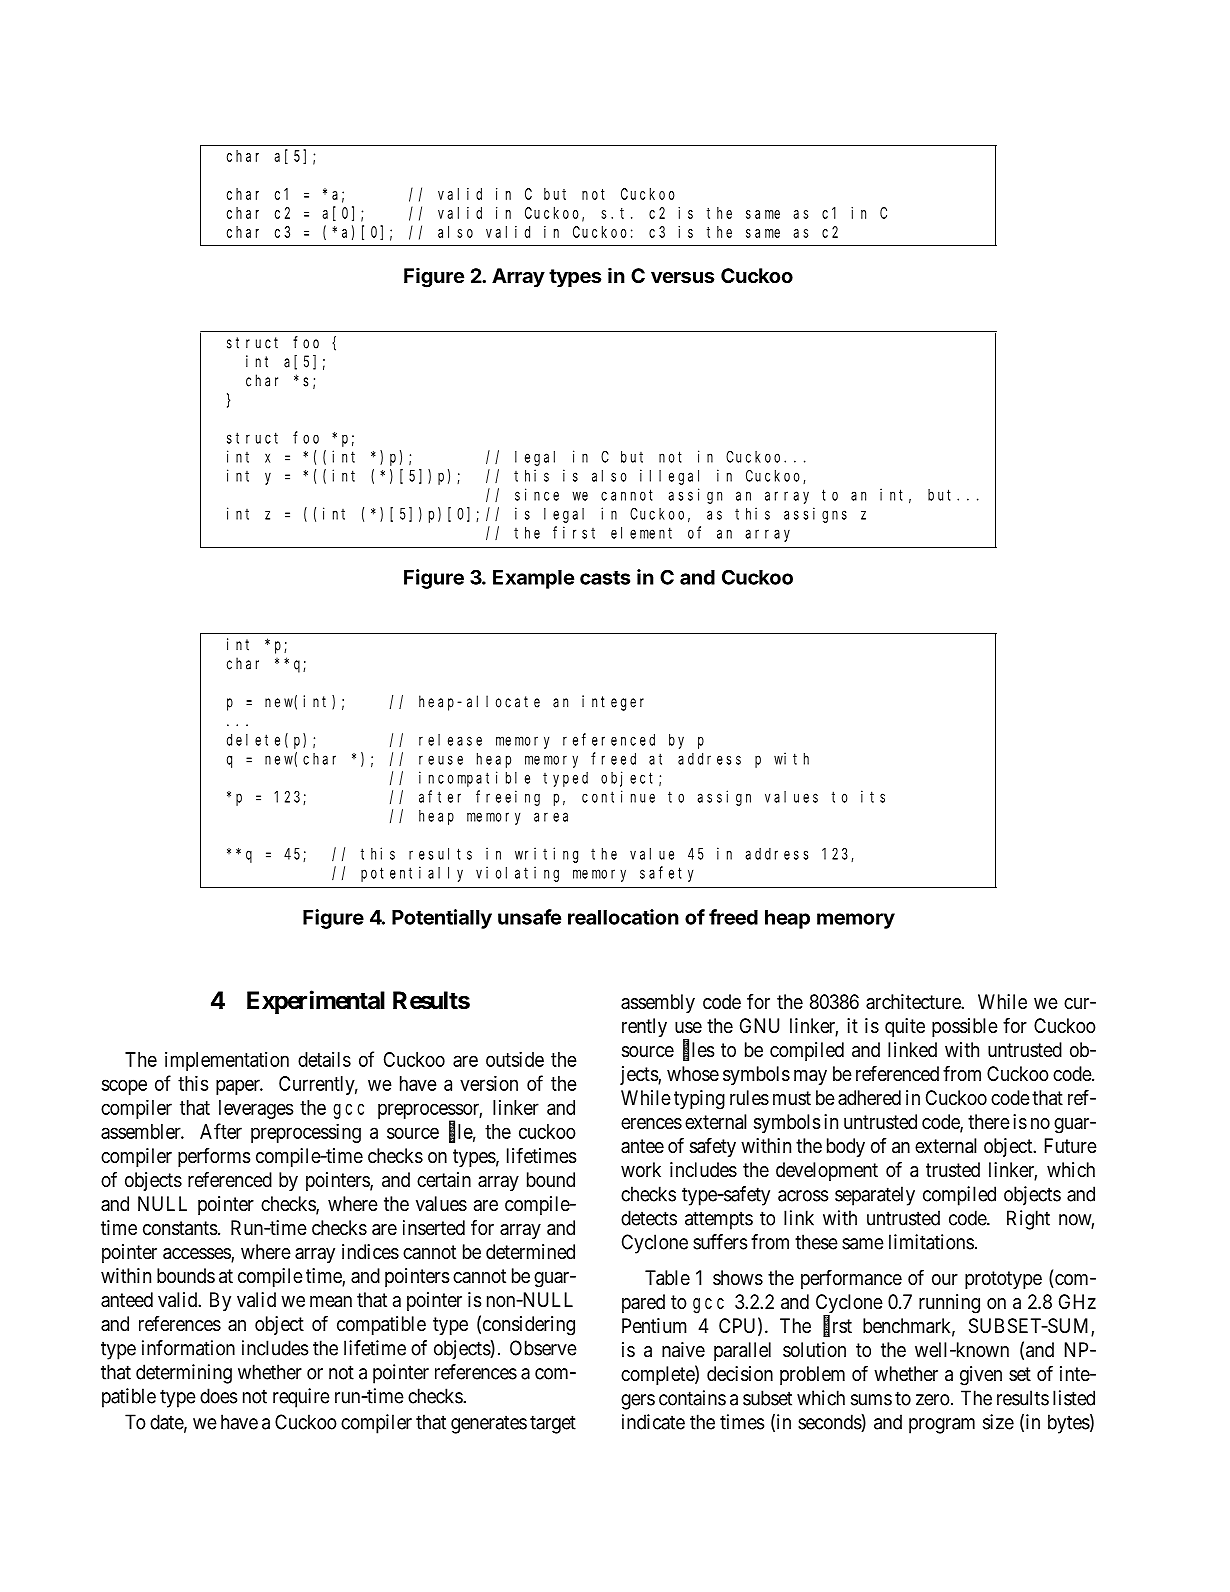  Describe the element at coordinates (553, 1424) in the document. I see `target` at that location.
